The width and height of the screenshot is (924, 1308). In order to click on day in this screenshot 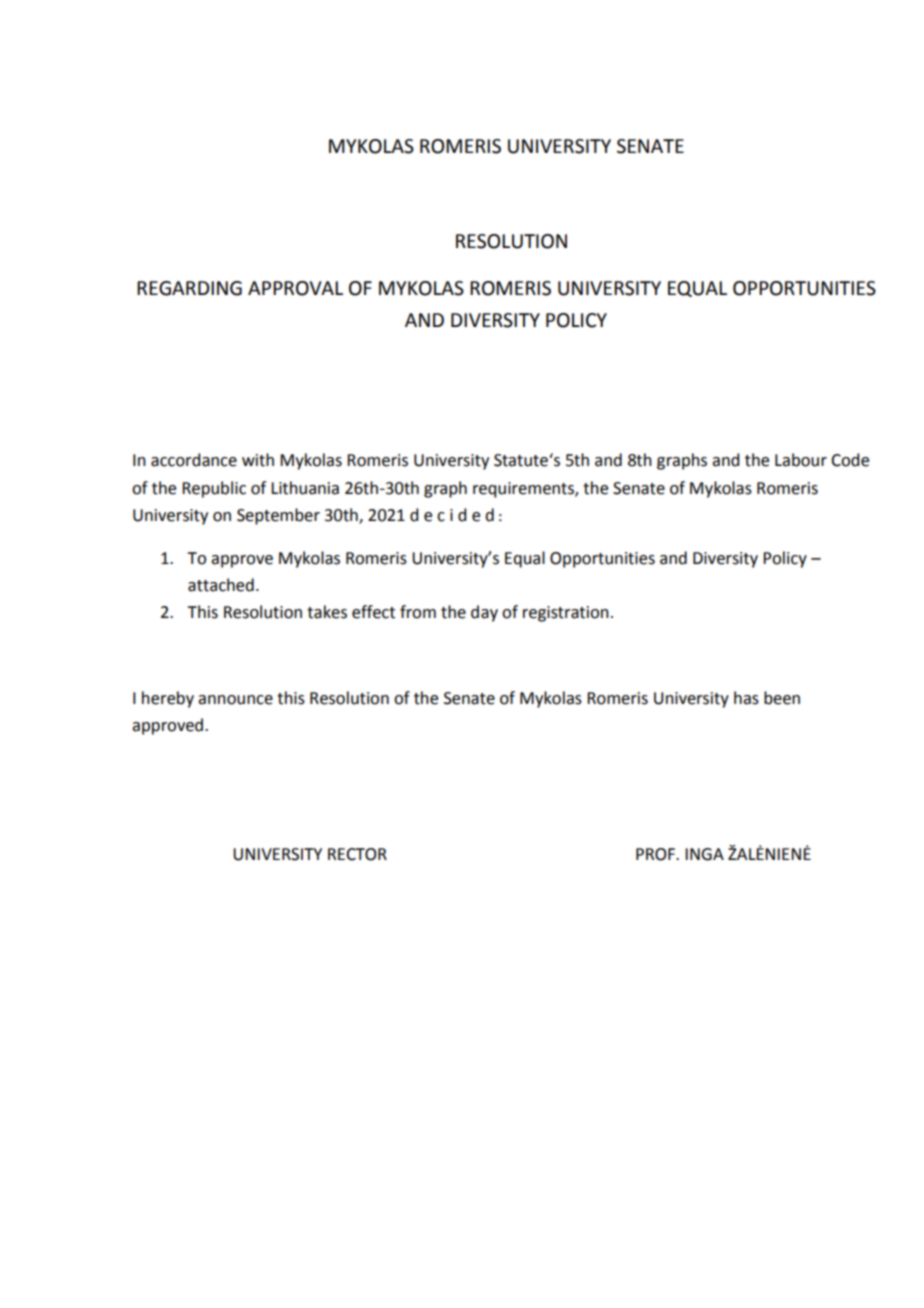, I will do `click(484, 613)`.
